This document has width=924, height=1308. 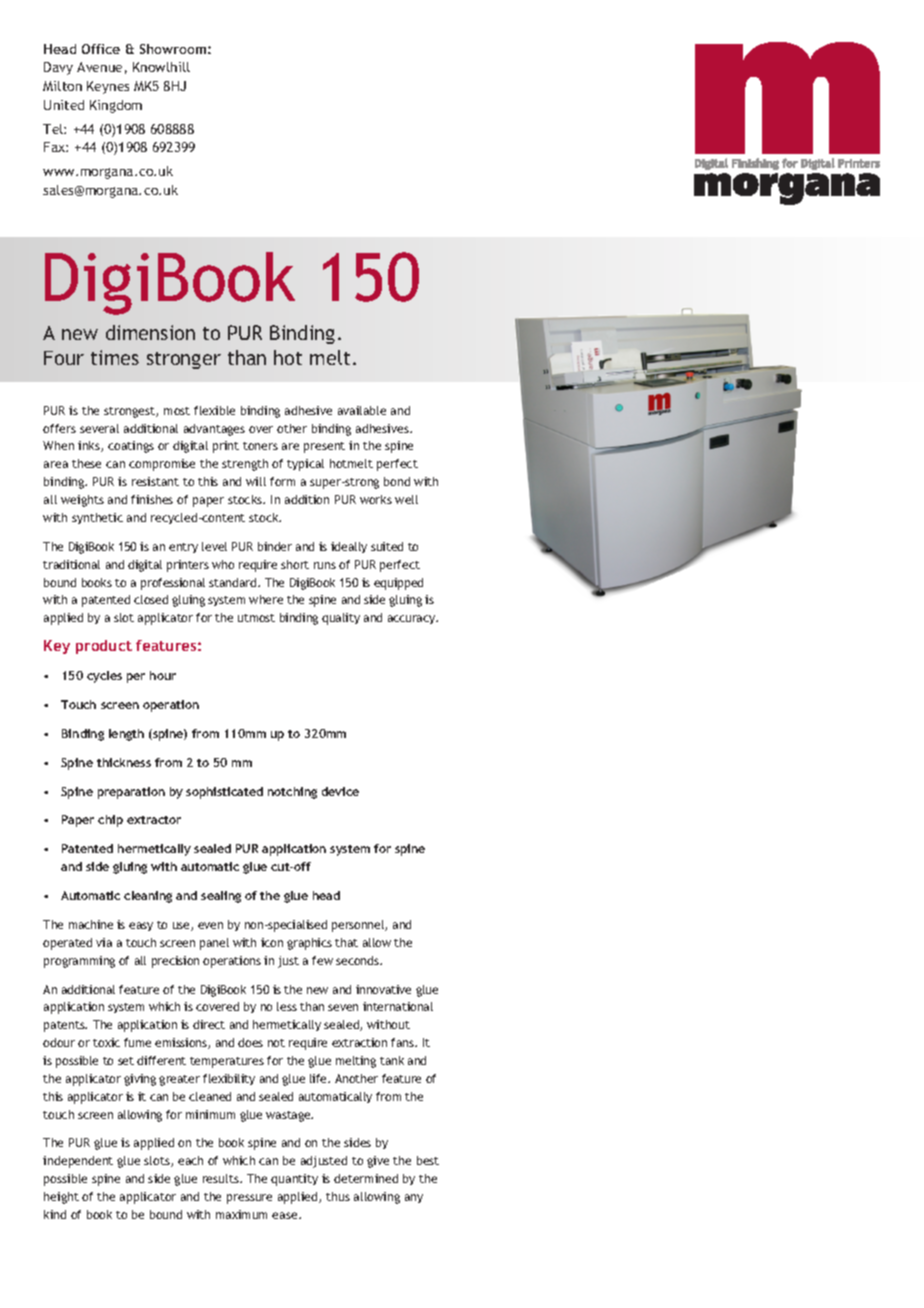 I want to click on independent, so click(x=78, y=1162).
